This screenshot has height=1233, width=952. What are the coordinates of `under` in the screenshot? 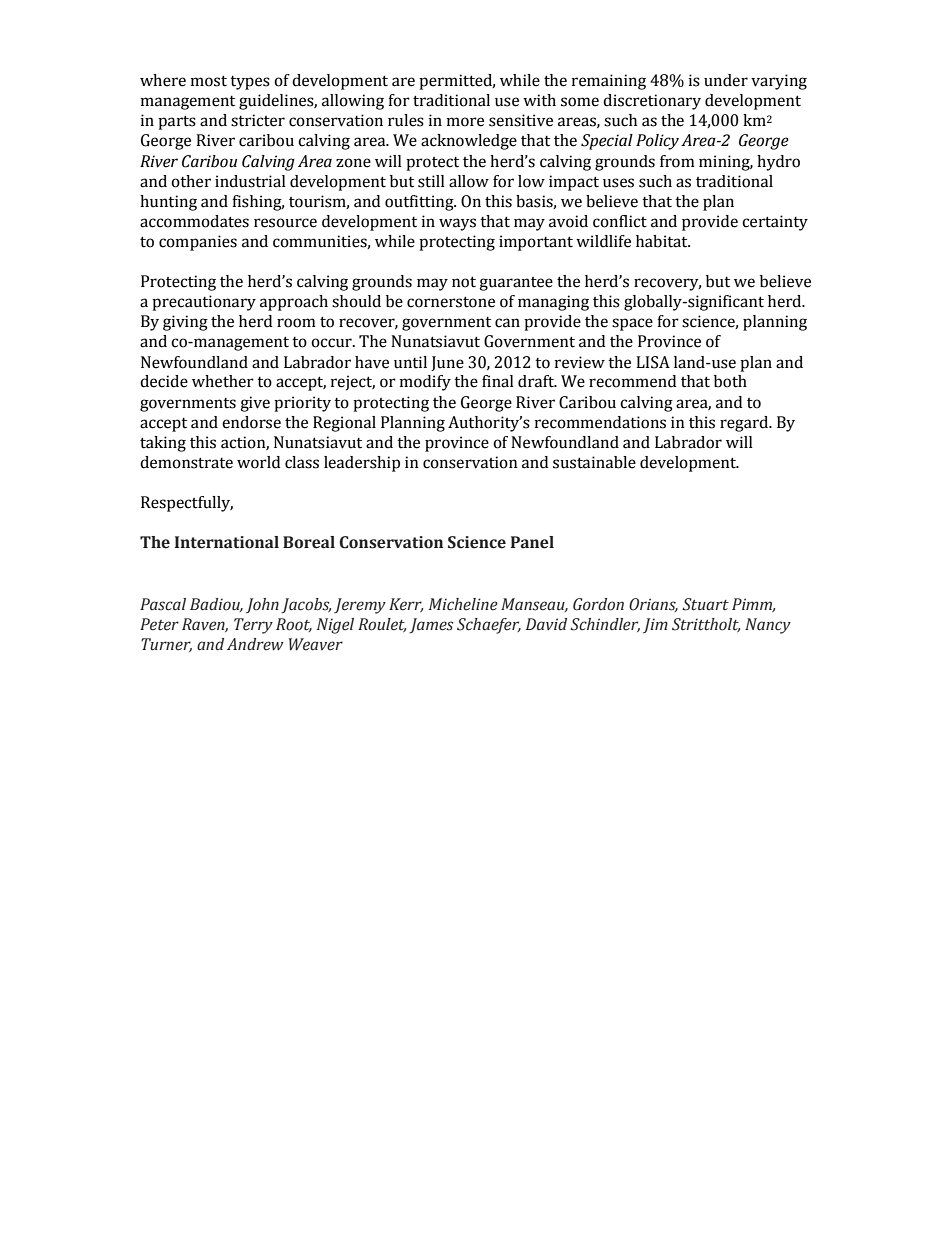 It's located at (726, 80).
